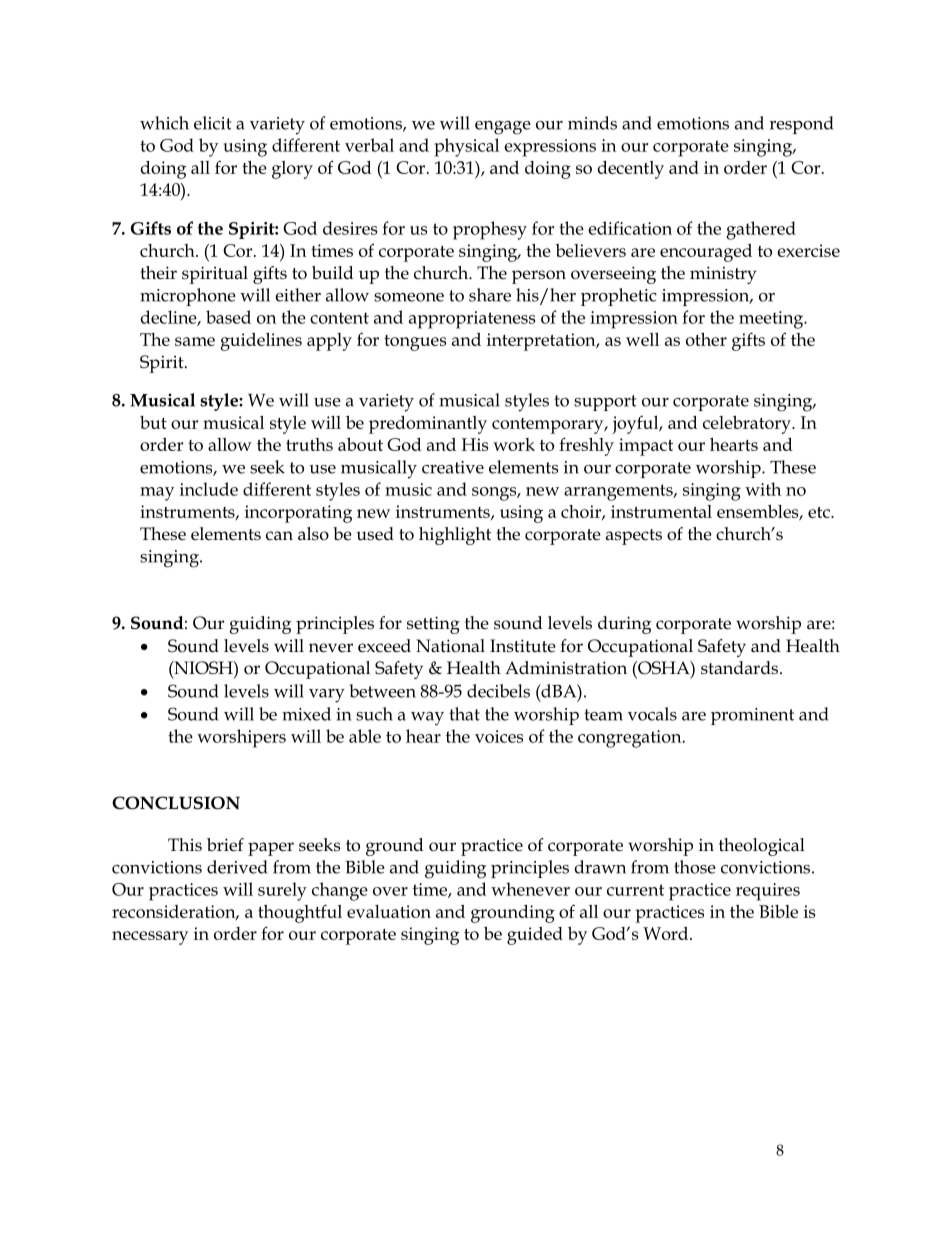 The height and width of the screenshot is (1233, 952). I want to click on respond, so click(801, 125).
